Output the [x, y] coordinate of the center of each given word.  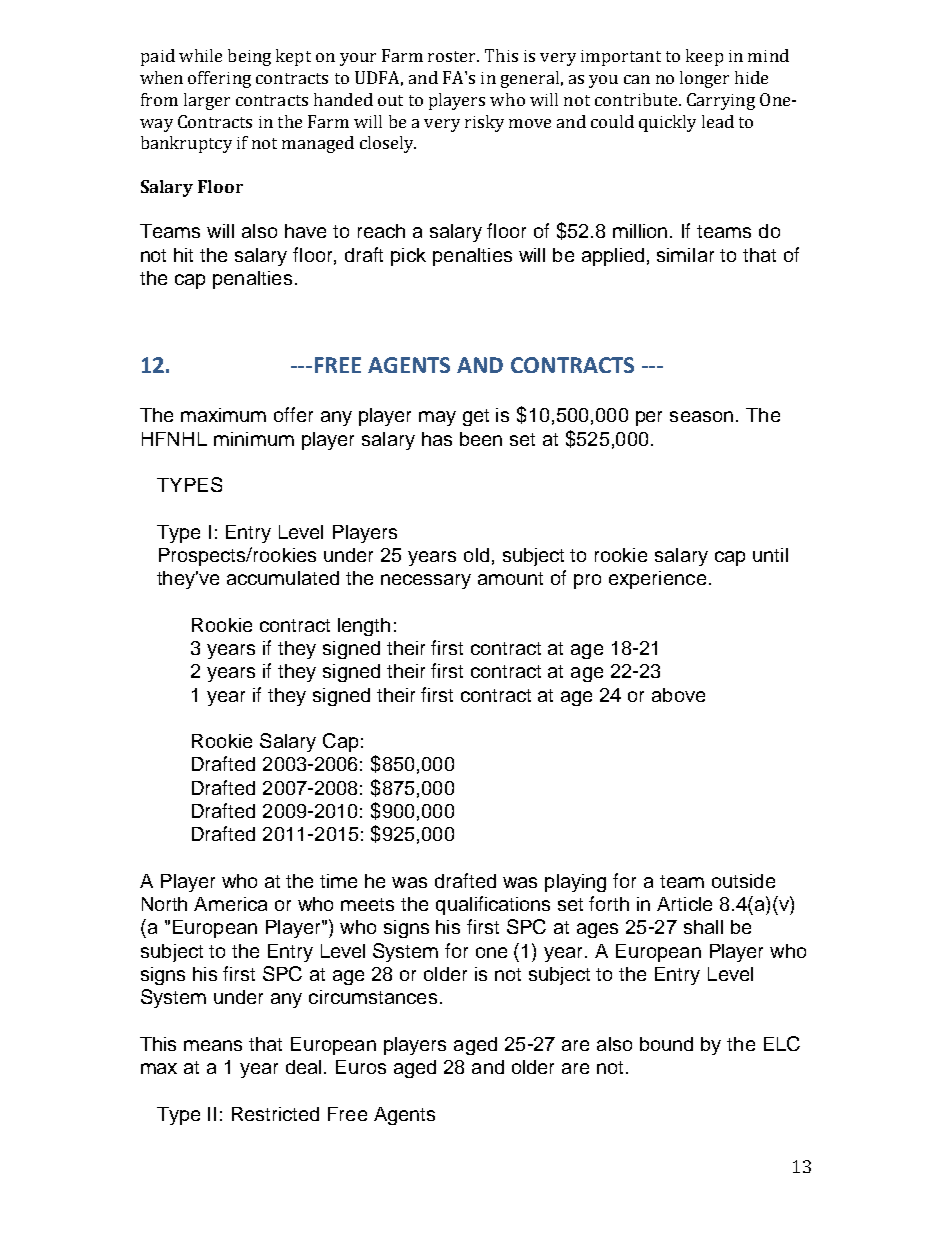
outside [743, 881]
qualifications [493, 905]
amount [510, 578]
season [701, 416]
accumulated [283, 578]
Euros [361, 1067]
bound [666, 1044]
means [213, 1045]
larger [207, 101]
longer [704, 79]
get [476, 417]
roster [453, 56]
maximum [223, 415]
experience [657, 580]
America [230, 904]
